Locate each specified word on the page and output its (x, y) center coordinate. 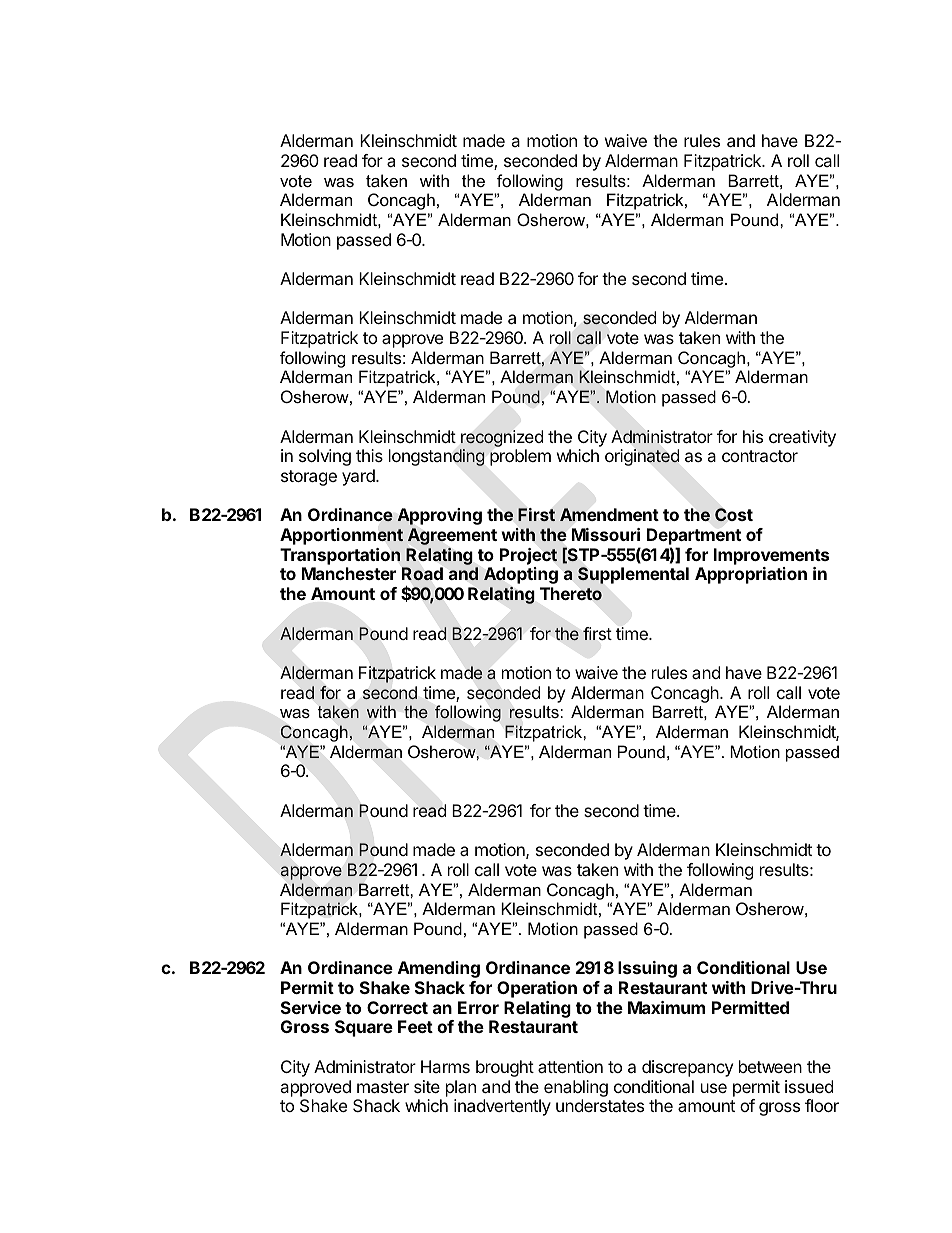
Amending (439, 969)
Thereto (571, 594)
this (369, 455)
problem (520, 457)
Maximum (666, 1007)
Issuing (647, 969)
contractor (760, 456)
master (383, 1087)
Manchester (349, 573)
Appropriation (751, 575)
